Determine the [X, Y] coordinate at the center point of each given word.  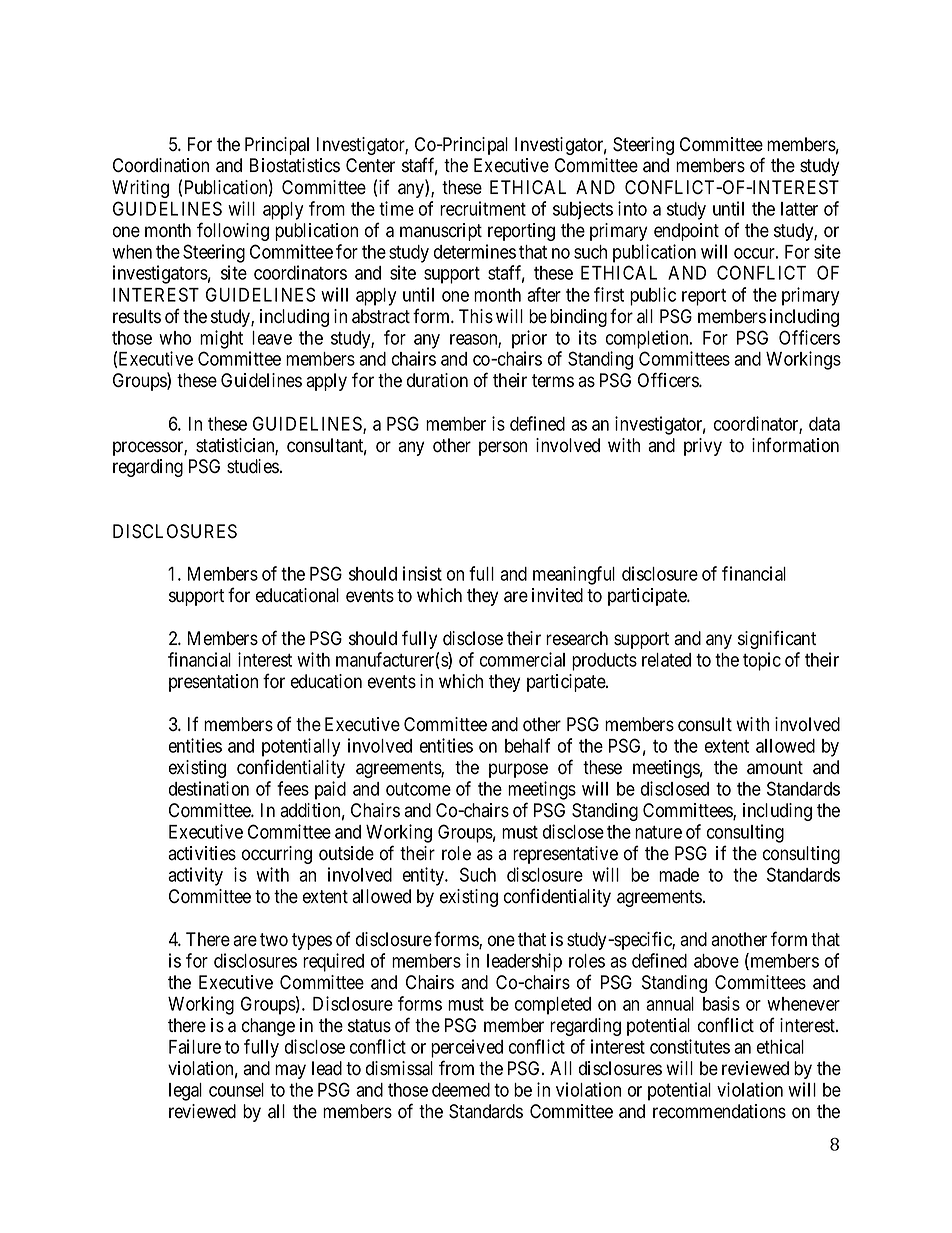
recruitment [483, 208]
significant [777, 639]
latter [799, 209]
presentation [213, 683]
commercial [522, 659]
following [233, 231]
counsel [236, 1090]
